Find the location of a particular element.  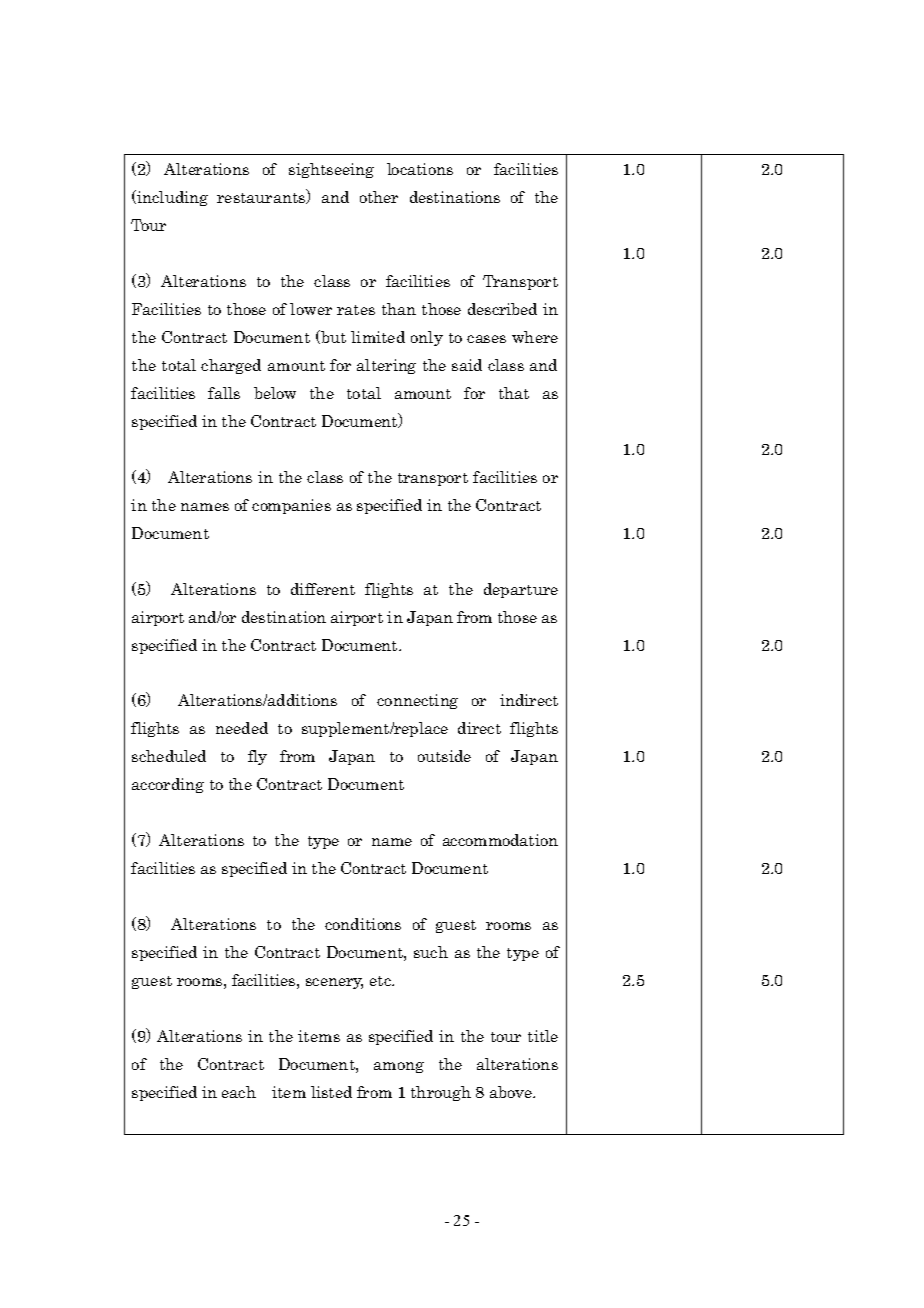

that is located at coordinates (514, 393).
